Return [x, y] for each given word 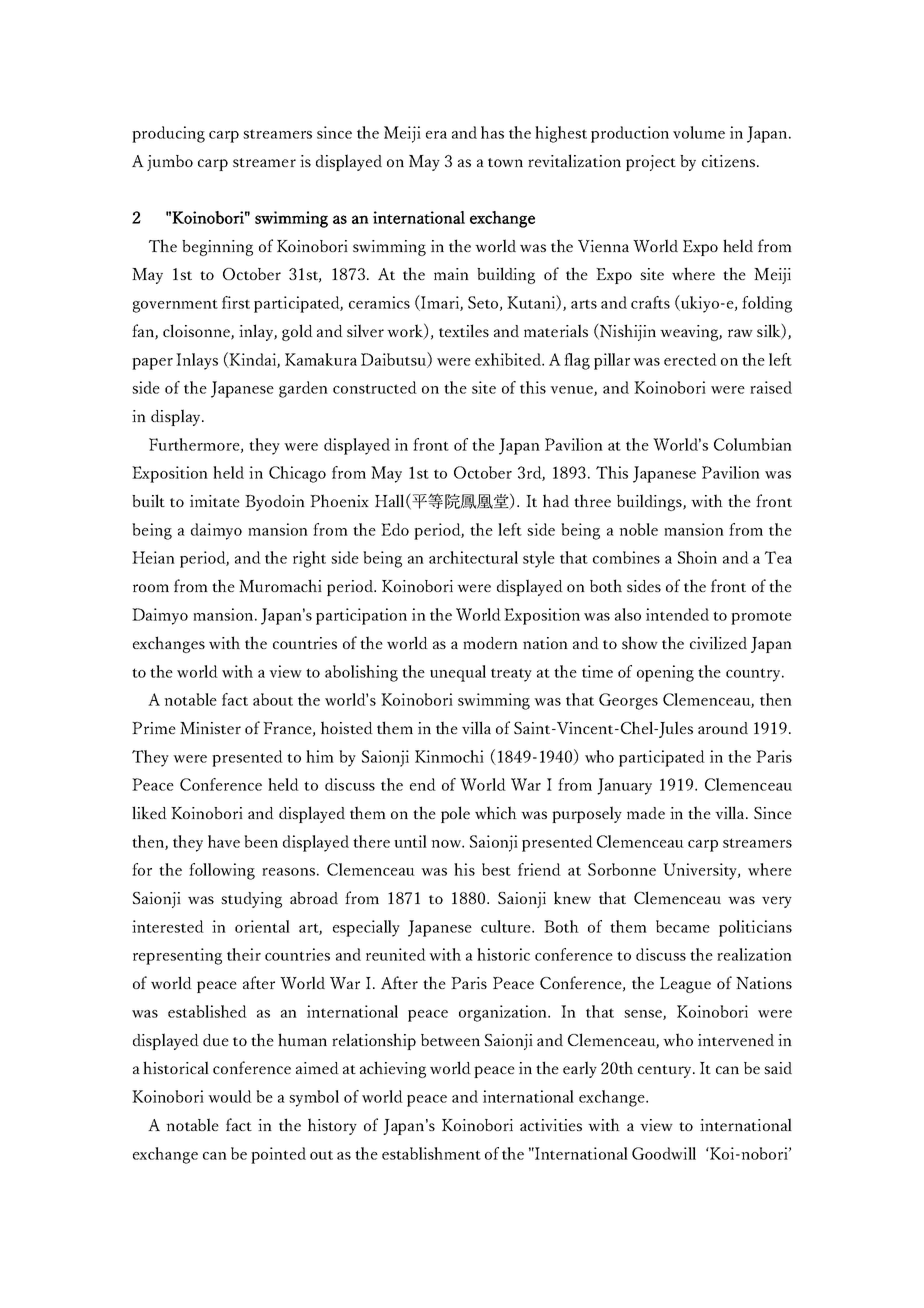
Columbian [753, 444]
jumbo [170, 163]
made [646, 813]
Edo [395, 529]
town [505, 162]
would [230, 1096]
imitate [215, 501]
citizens [728, 161]
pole [455, 814]
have [224, 841]
